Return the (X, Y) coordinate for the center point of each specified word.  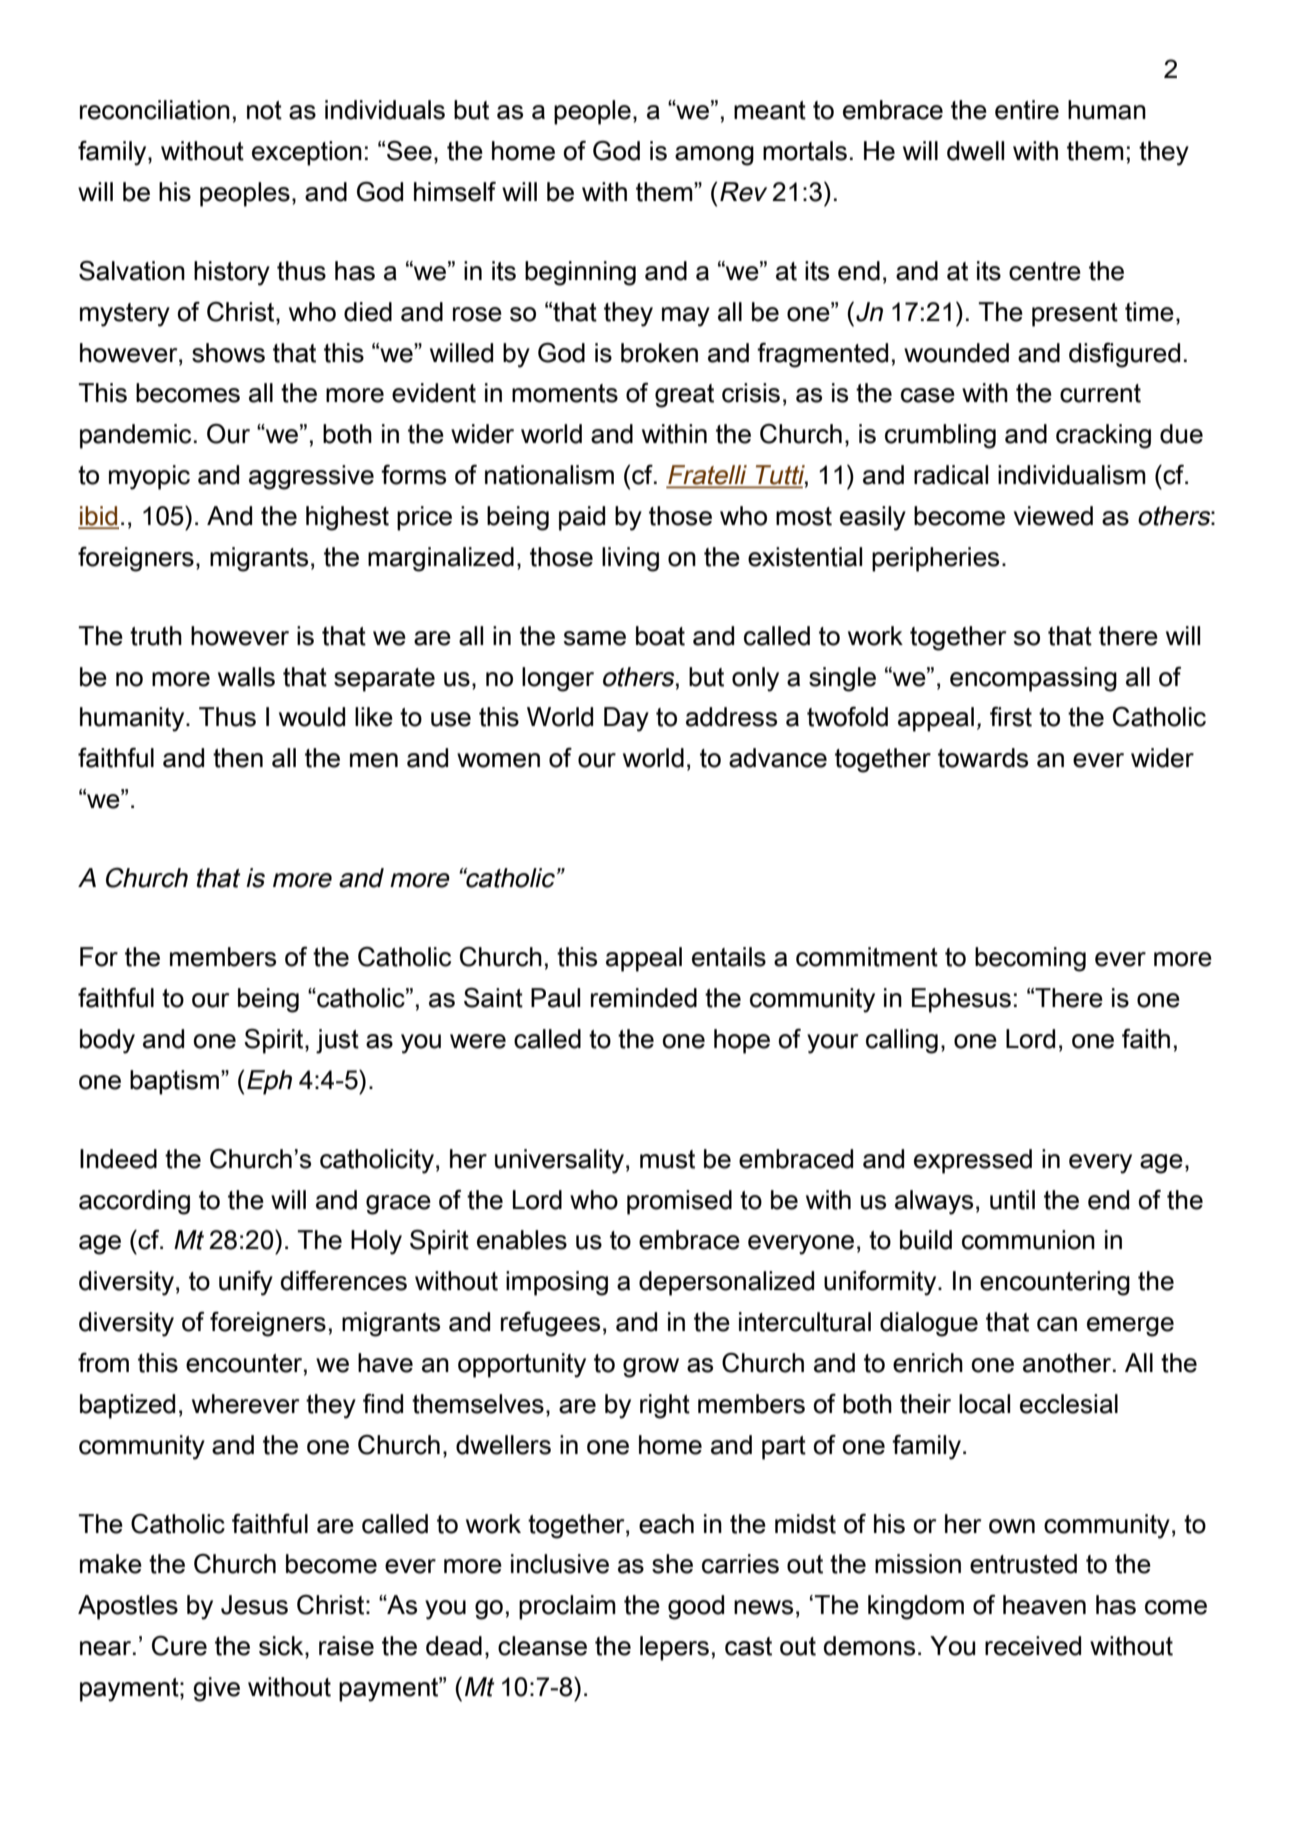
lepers (674, 1648)
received (1033, 1646)
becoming (1030, 959)
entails (729, 957)
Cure (179, 1646)
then (238, 758)
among (714, 156)
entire (1027, 110)
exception (307, 153)
